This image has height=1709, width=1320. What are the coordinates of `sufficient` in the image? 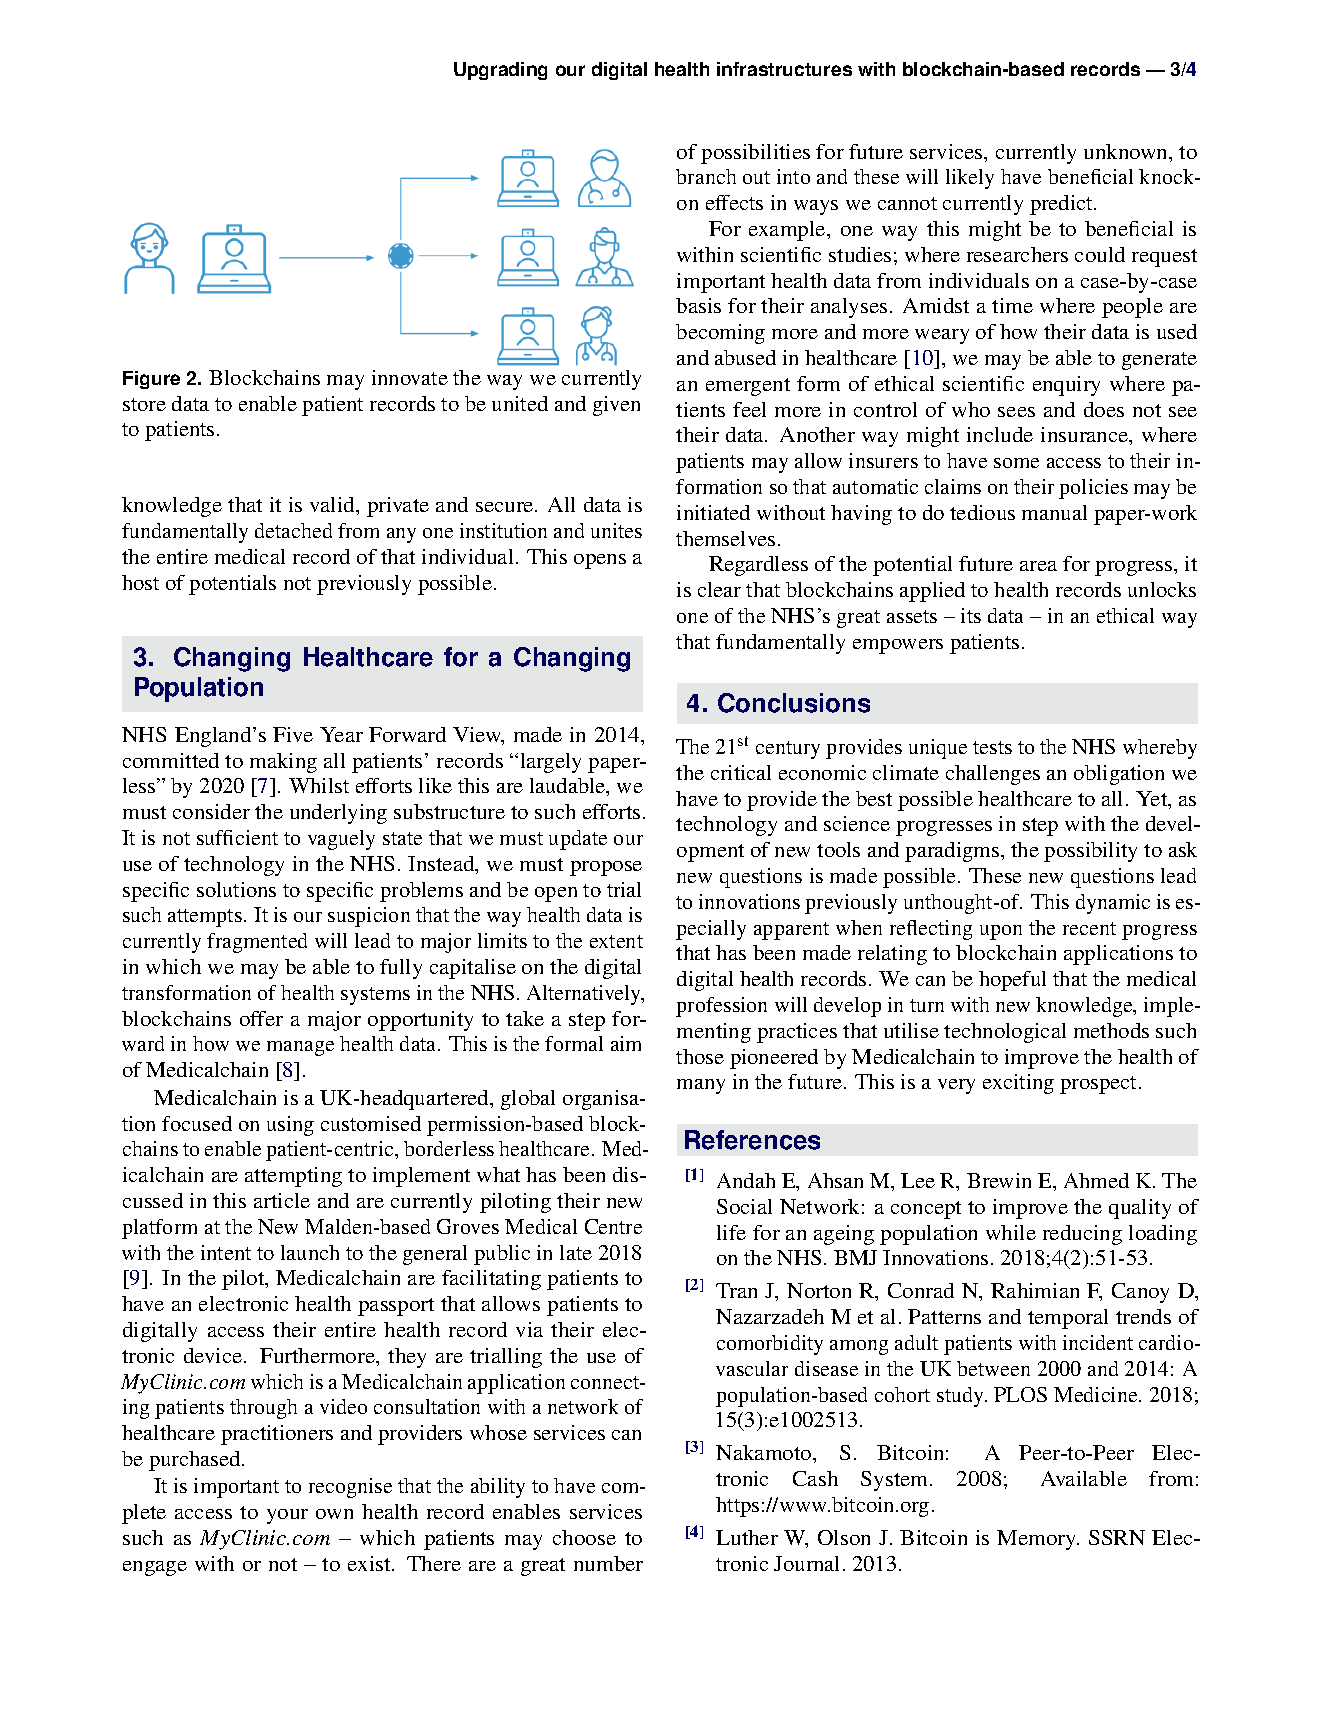 It's located at (237, 837).
